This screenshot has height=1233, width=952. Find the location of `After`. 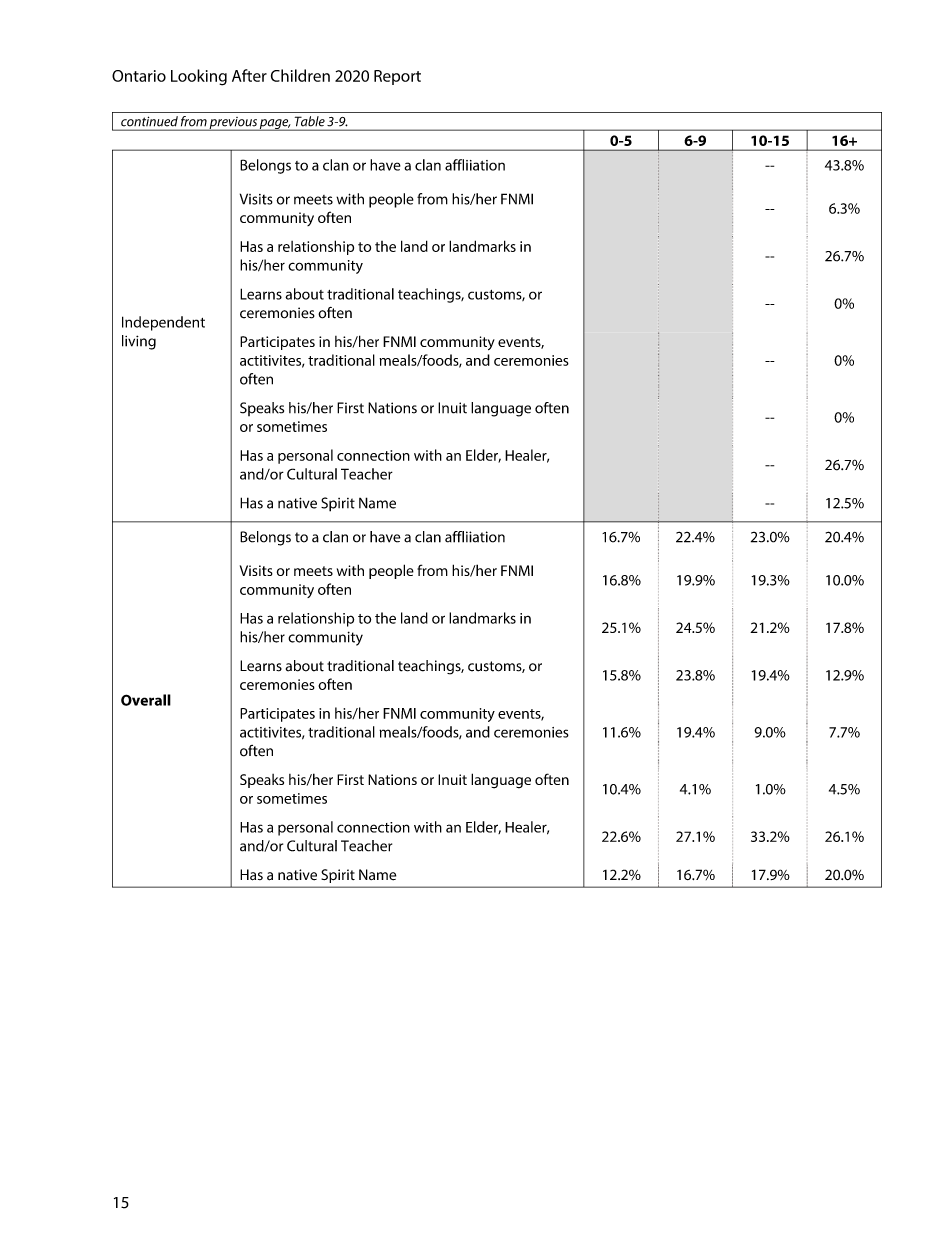

After is located at coordinates (249, 75).
